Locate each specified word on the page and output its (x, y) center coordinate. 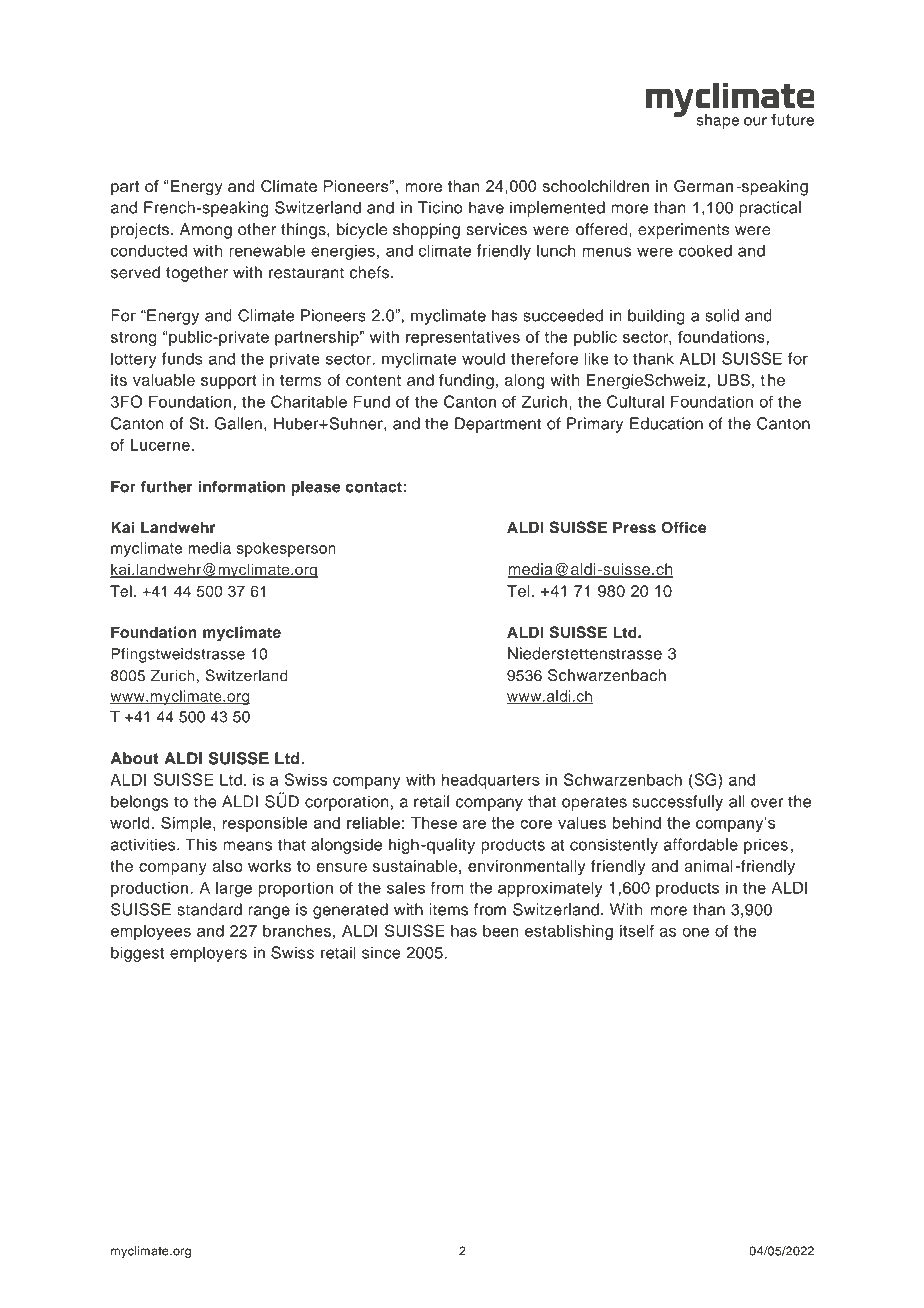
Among (206, 231)
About (135, 758)
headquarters (491, 781)
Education (666, 423)
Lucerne (161, 445)
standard (209, 909)
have (486, 207)
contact (374, 487)
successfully (678, 803)
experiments (683, 231)
